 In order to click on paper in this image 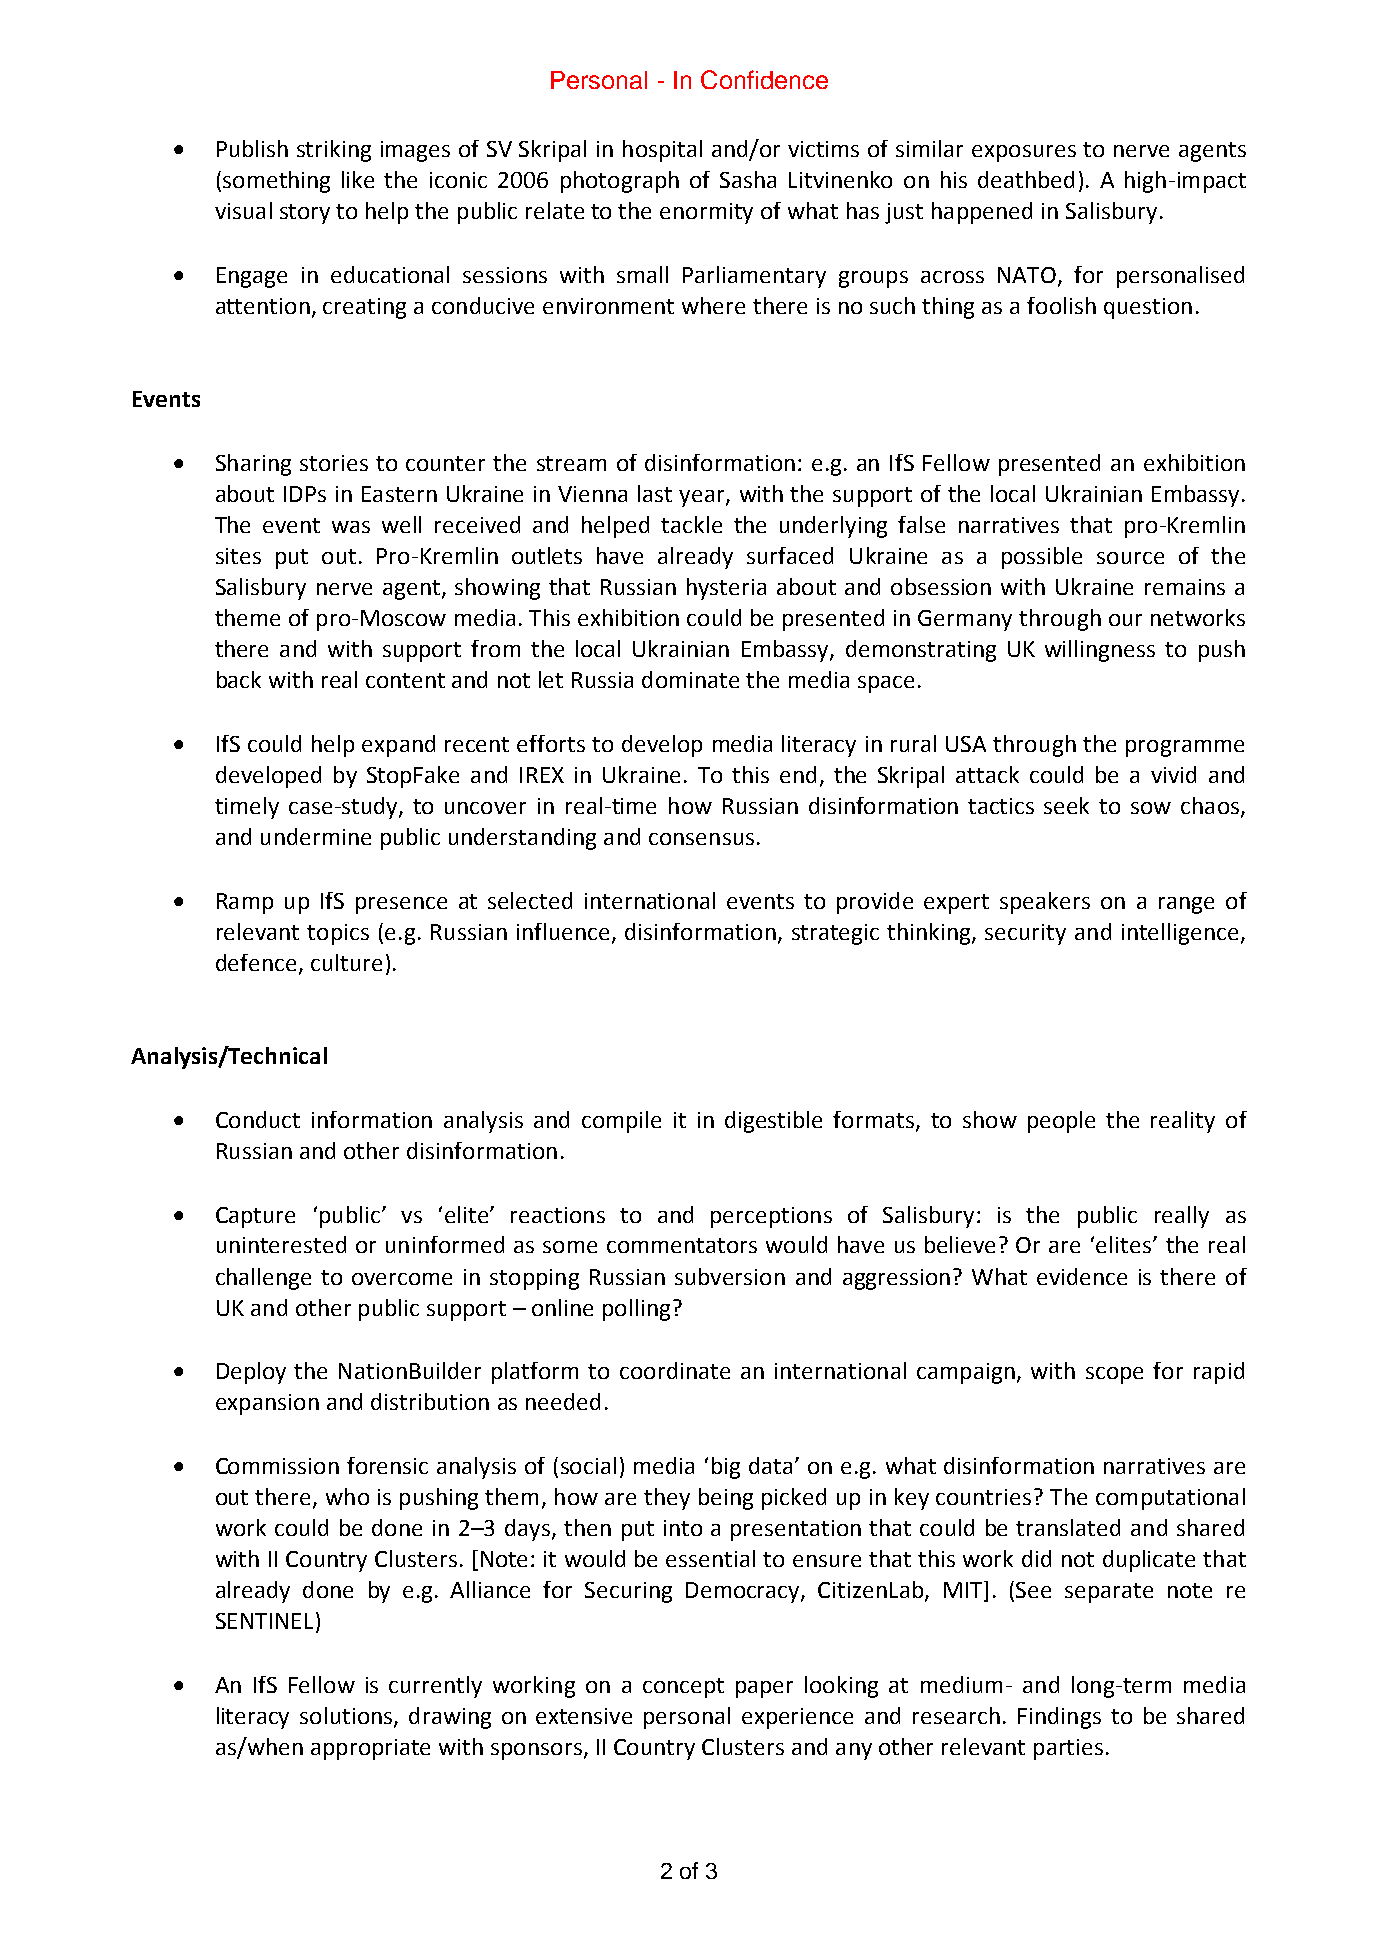, I will do `click(764, 1689)`.
